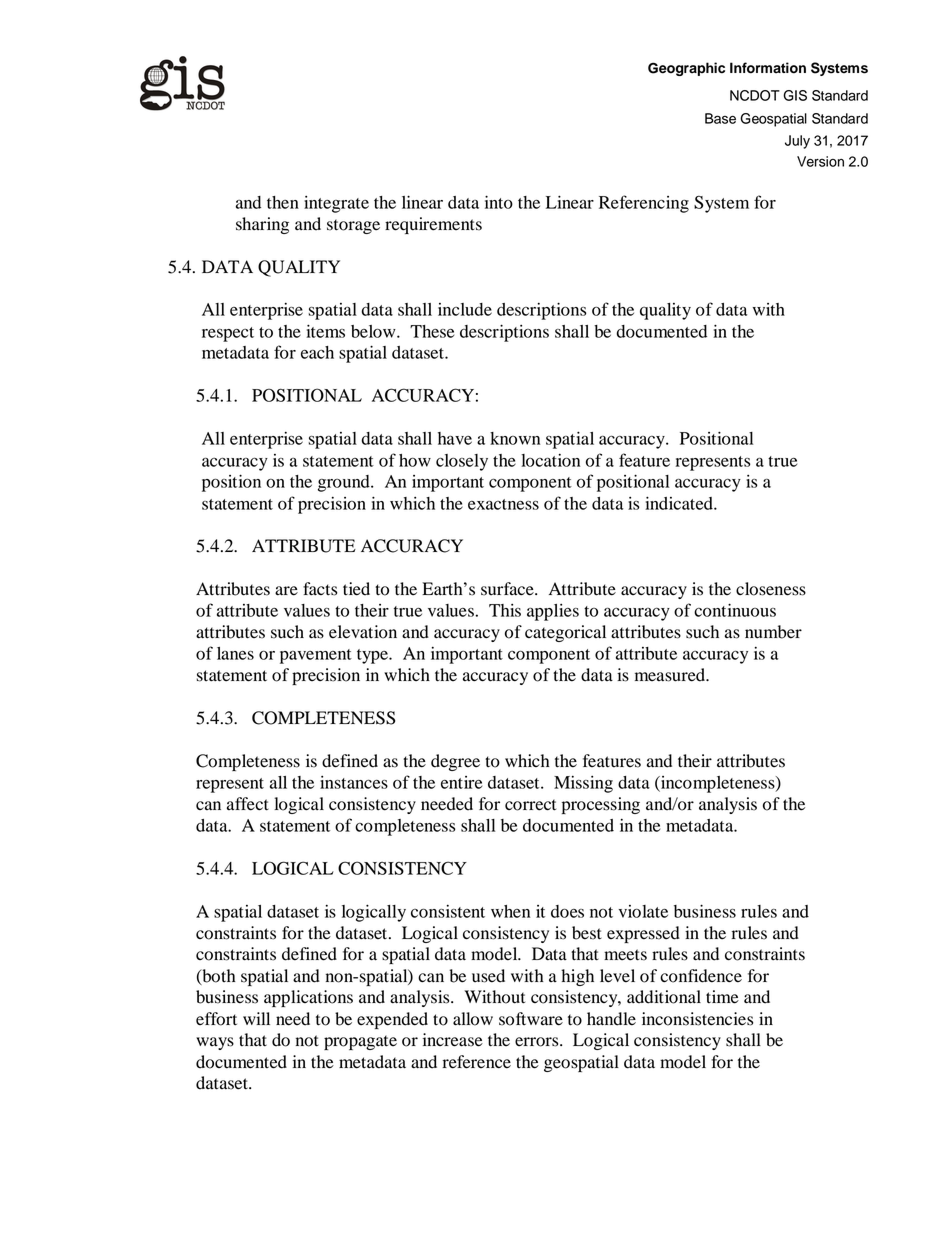 Image resolution: width=952 pixels, height=1233 pixels. I want to click on into, so click(499, 202).
